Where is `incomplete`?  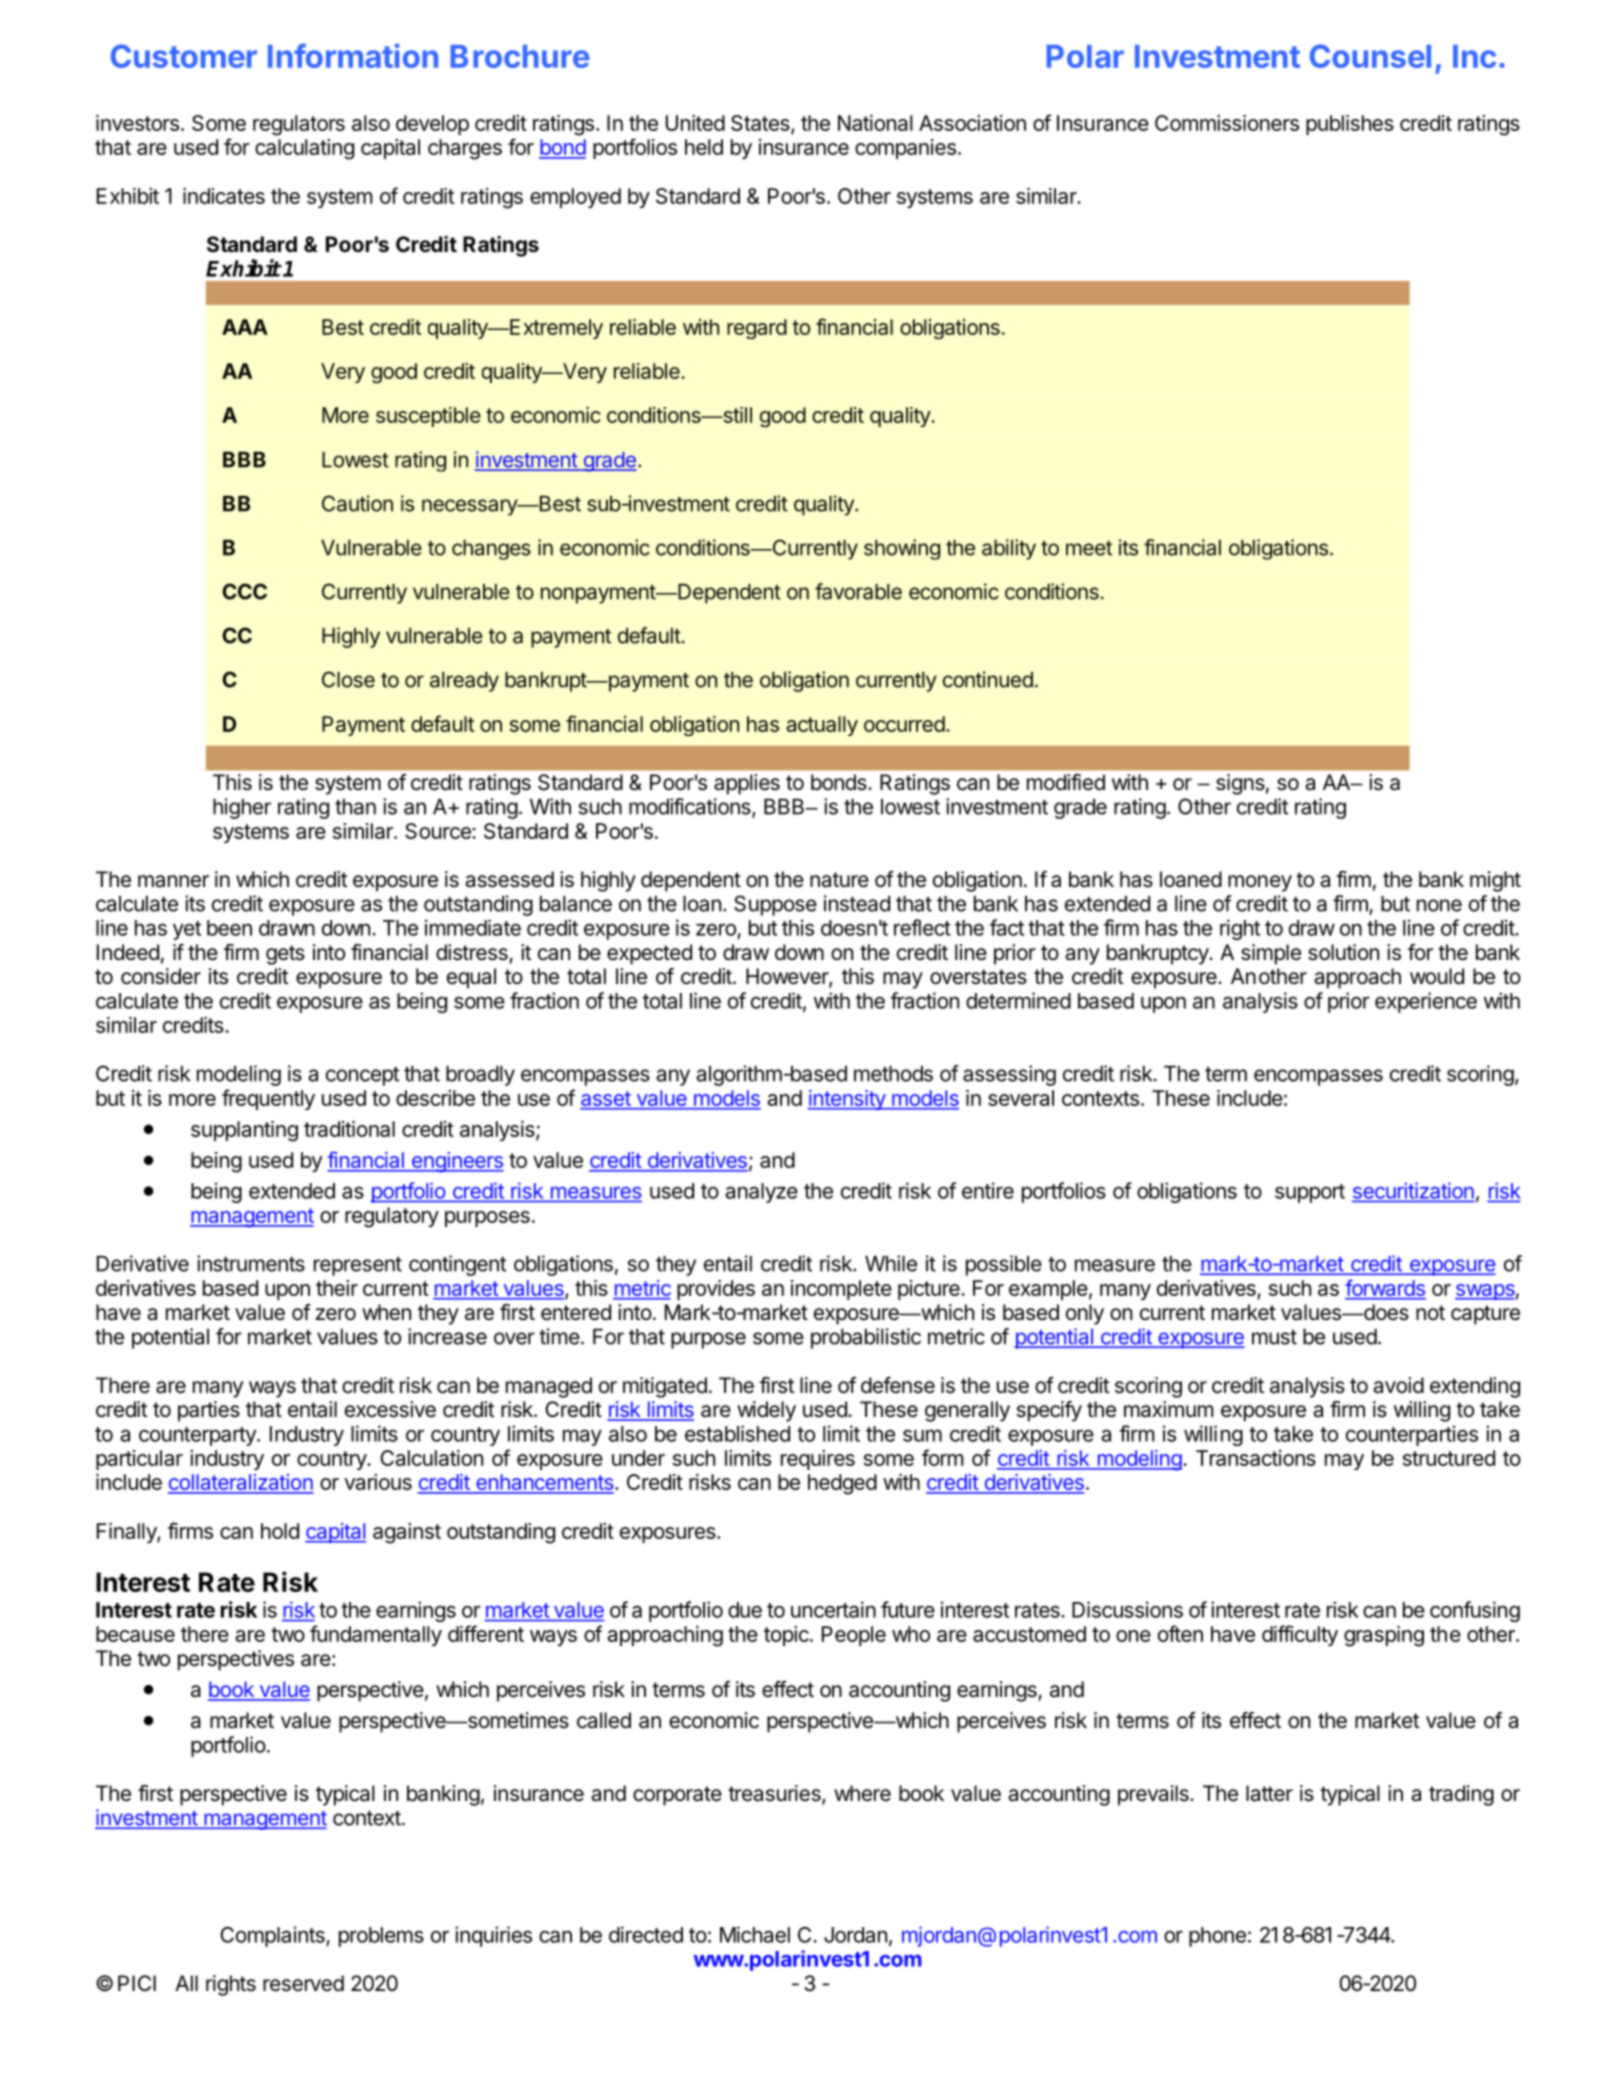 incomplete is located at coordinates (841, 1290).
